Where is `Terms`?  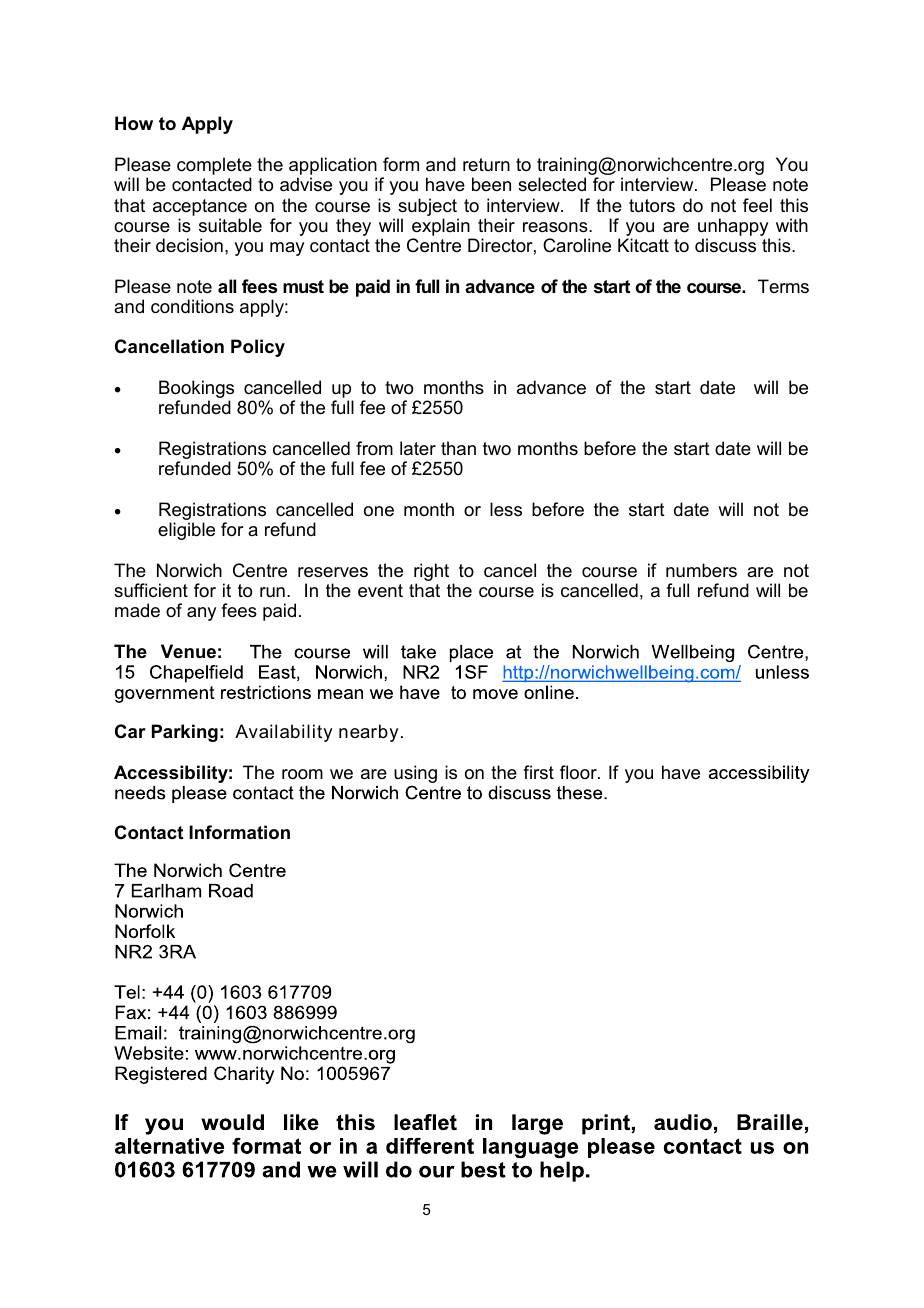 Terms is located at coordinates (783, 286).
